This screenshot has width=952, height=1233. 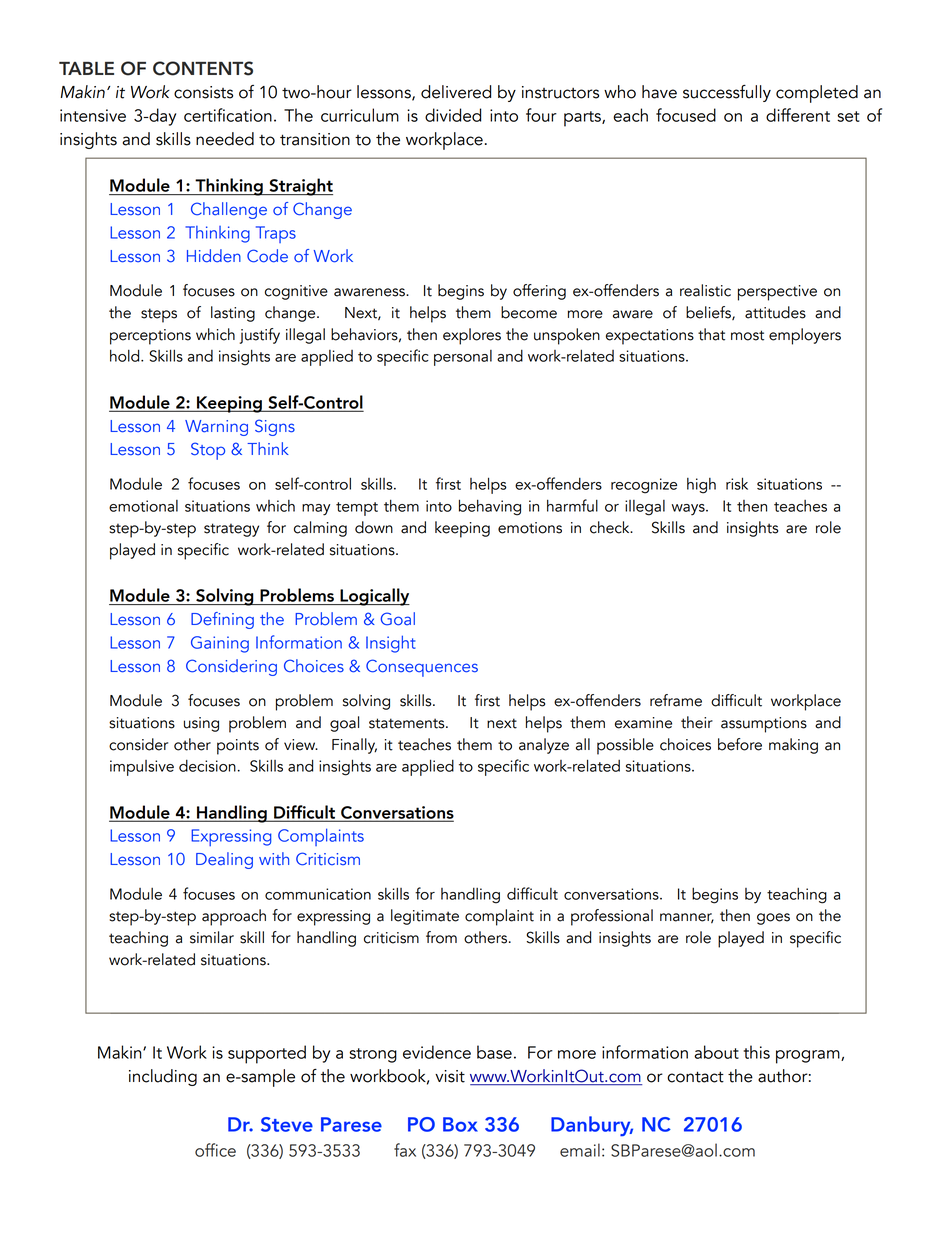 I want to click on risk, so click(x=737, y=483).
